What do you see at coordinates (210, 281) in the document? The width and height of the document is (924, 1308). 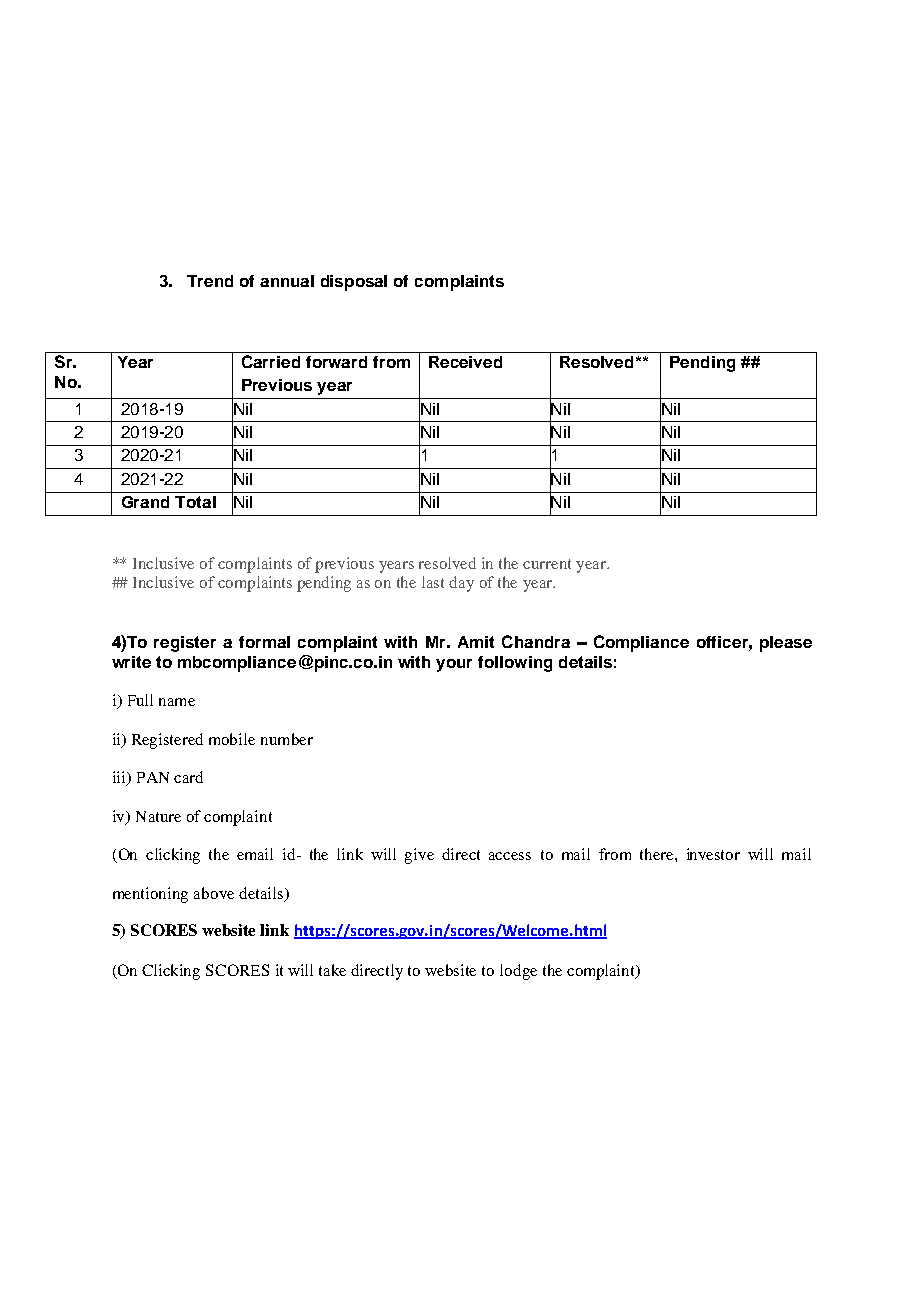 I see `Trend` at bounding box center [210, 281].
